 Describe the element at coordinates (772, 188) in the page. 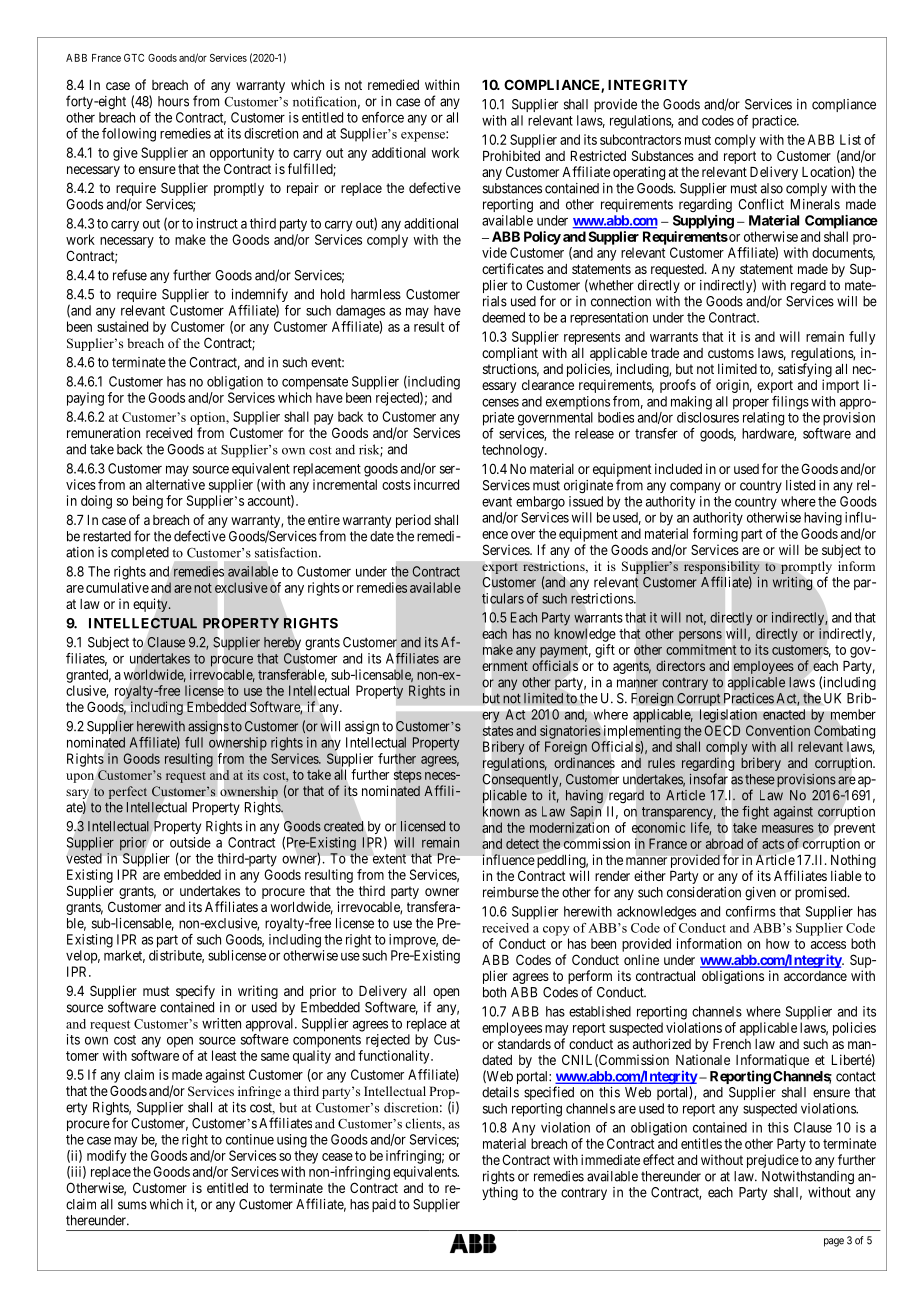

I see `also` at that location.
